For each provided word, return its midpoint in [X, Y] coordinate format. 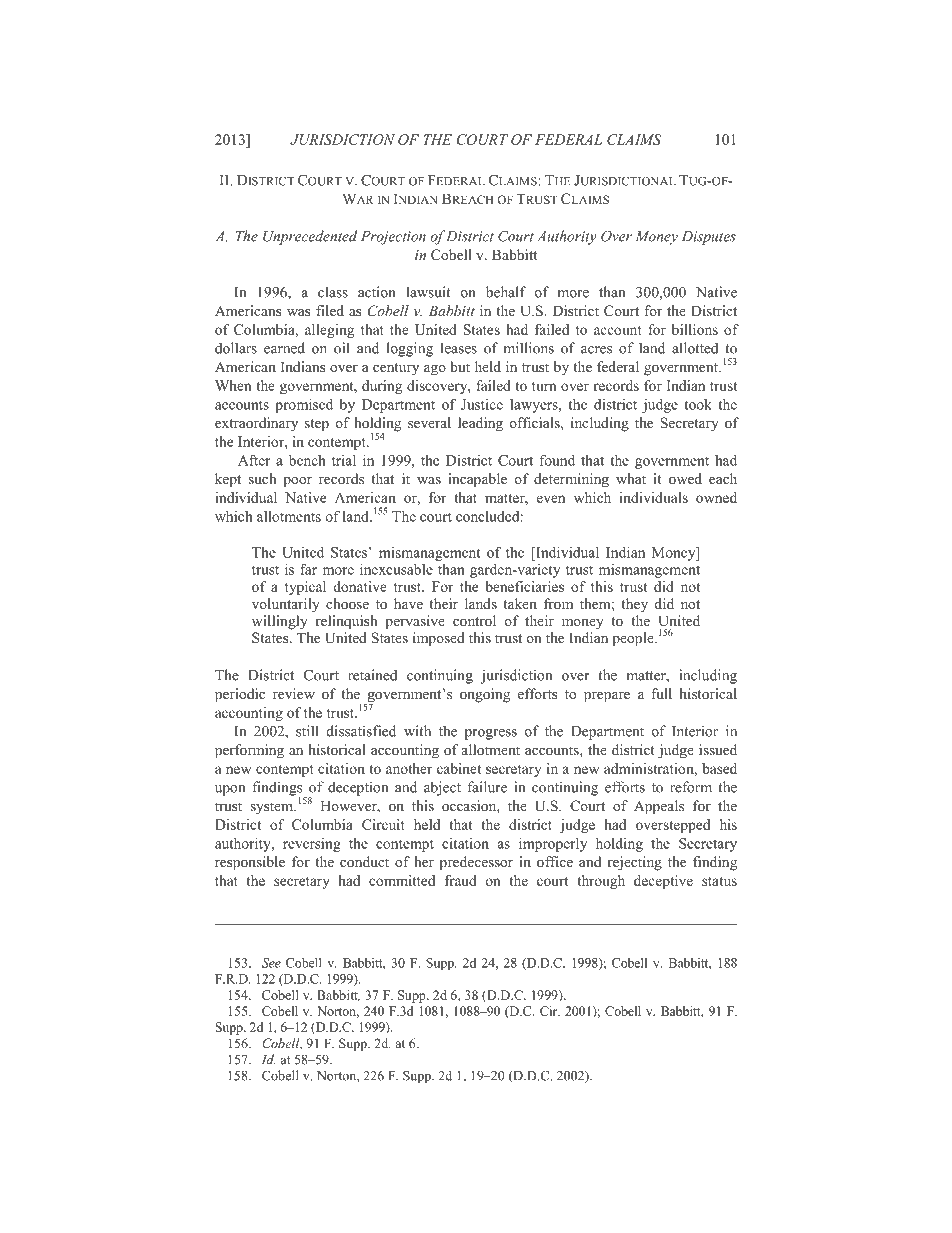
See [271, 963]
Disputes [709, 238]
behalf [506, 292]
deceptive [663, 882]
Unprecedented [310, 237]
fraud [461, 880]
